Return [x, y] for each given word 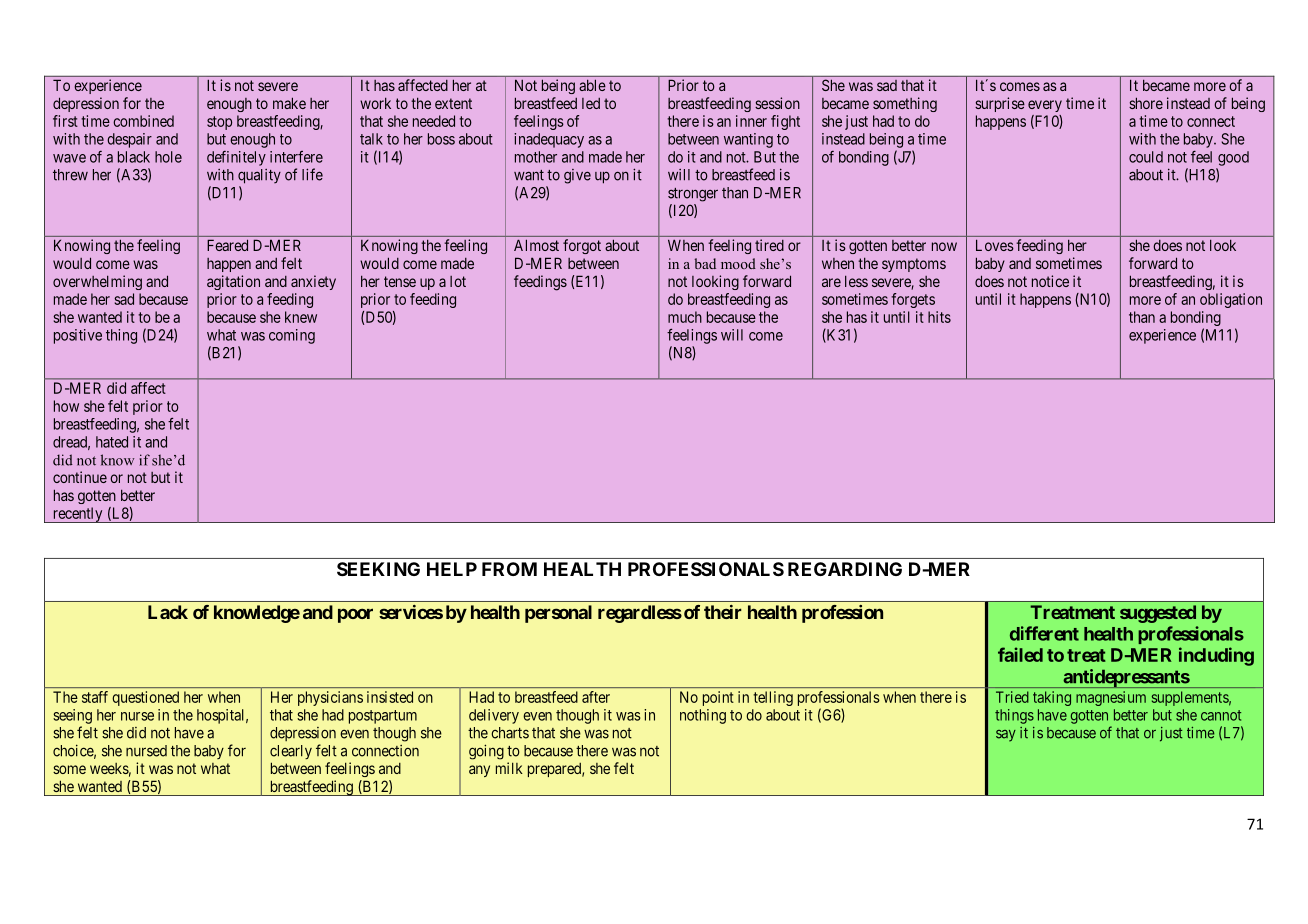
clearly [291, 752]
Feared [227, 245]
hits [939, 317]
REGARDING [845, 569]
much [685, 317]
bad [705, 263]
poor [355, 615]
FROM [509, 569]
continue [80, 477]
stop [219, 123]
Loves [995, 245]
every [1045, 106]
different [1044, 633]
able [592, 85]
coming [292, 336]
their [723, 612]
